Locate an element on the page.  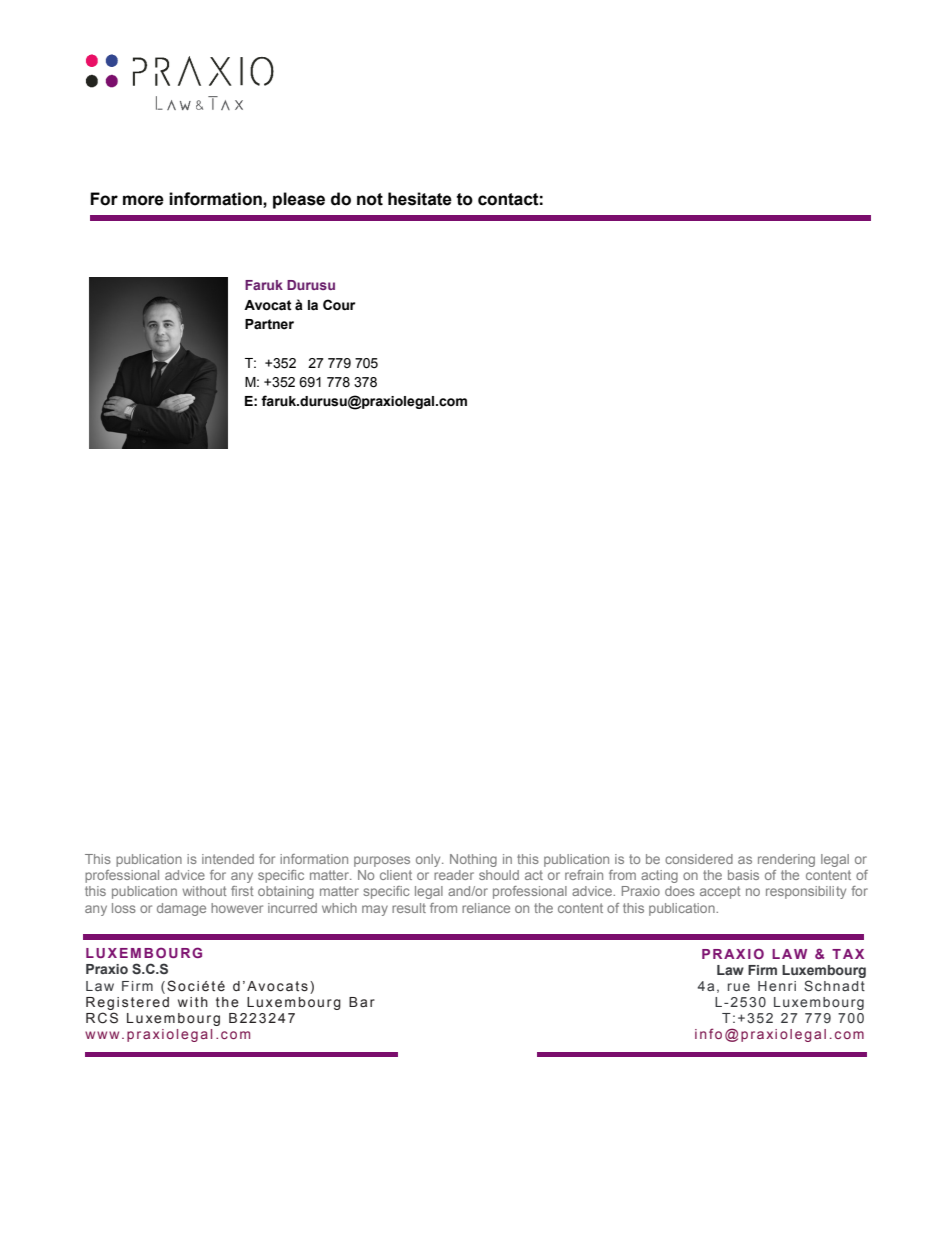
first is located at coordinates (242, 891).
